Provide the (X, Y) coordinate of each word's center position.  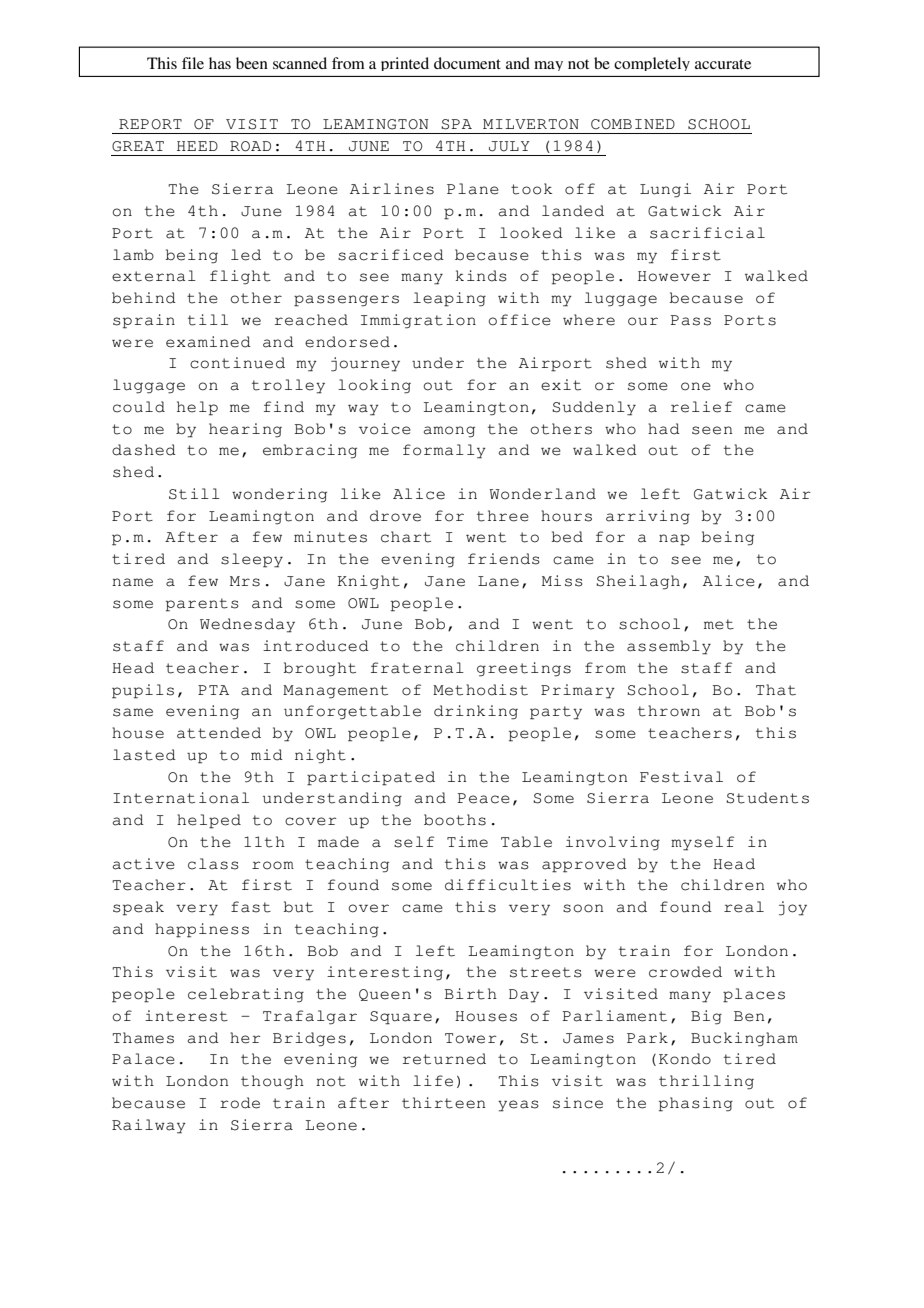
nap (674, 540)
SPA (456, 124)
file (193, 63)
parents (202, 605)
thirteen (443, 1103)
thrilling (706, 1082)
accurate (723, 64)
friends (504, 559)
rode (240, 1103)
